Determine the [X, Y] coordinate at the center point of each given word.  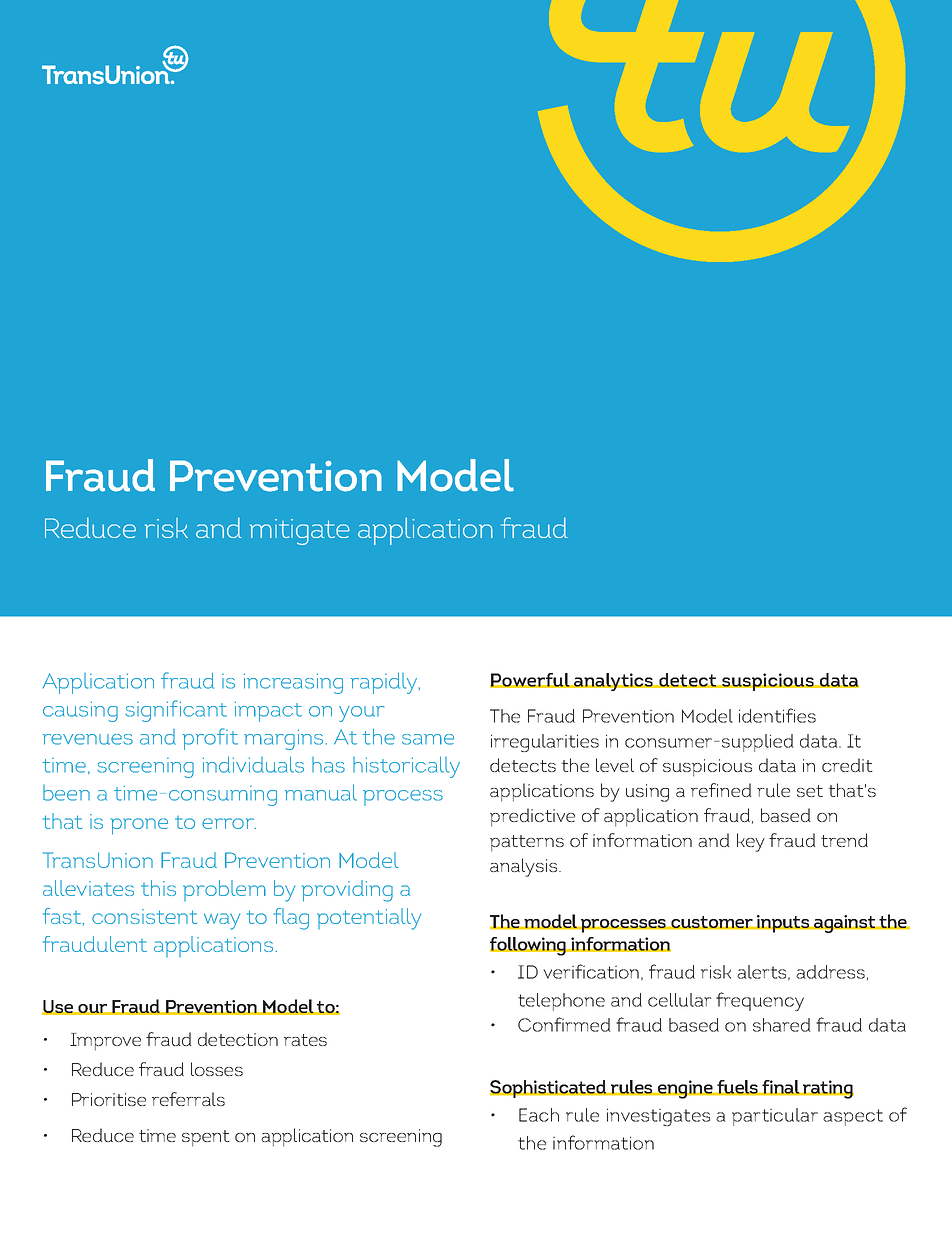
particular [775, 1117]
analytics [614, 682]
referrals [188, 1099]
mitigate [300, 532]
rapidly [385, 683]
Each [539, 1115]
